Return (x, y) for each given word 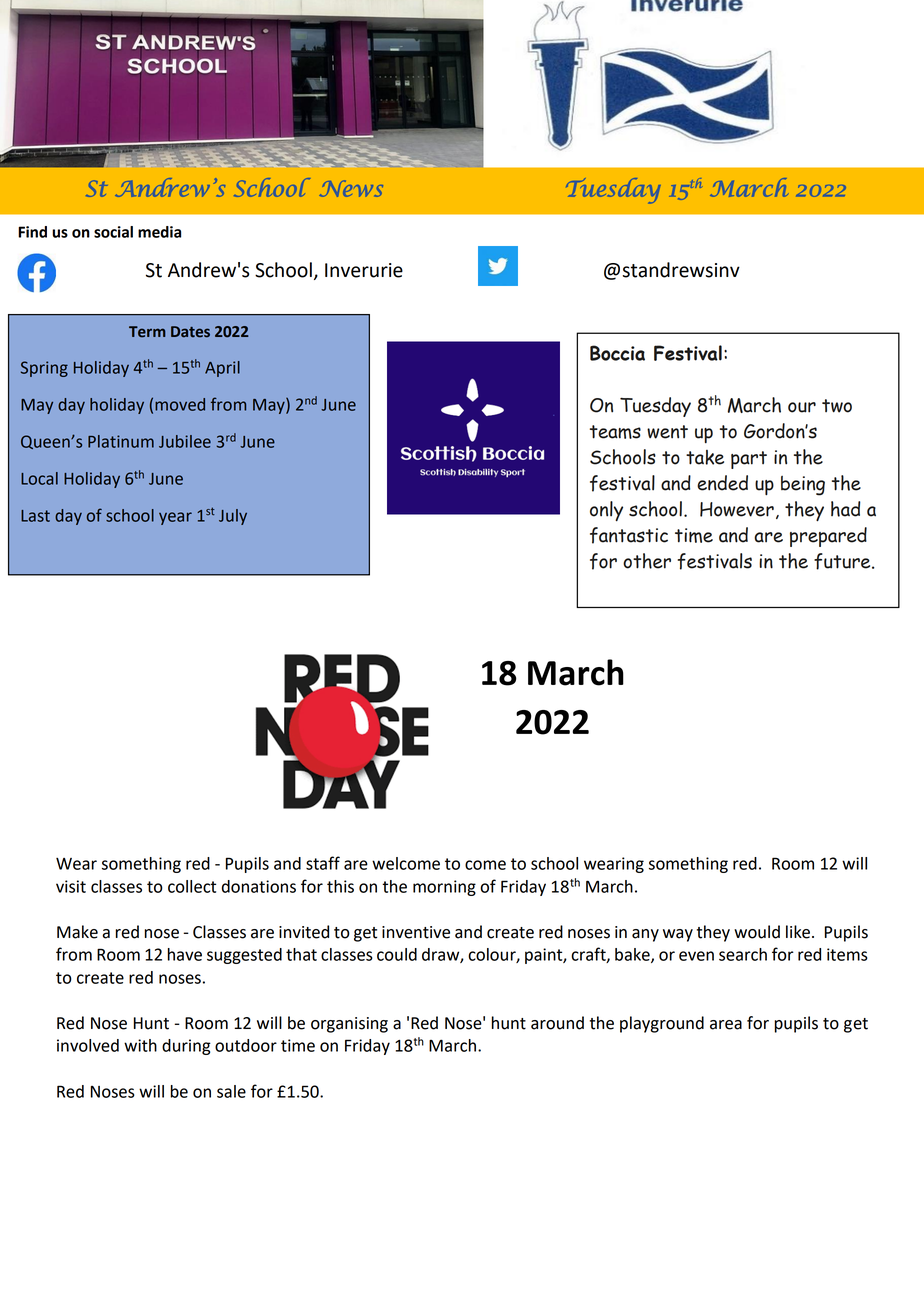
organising (349, 1025)
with (140, 1045)
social (113, 232)
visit (71, 886)
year (175, 518)
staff (323, 863)
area (726, 1025)
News (351, 188)
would (757, 932)
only (606, 511)
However (737, 509)
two (837, 406)
